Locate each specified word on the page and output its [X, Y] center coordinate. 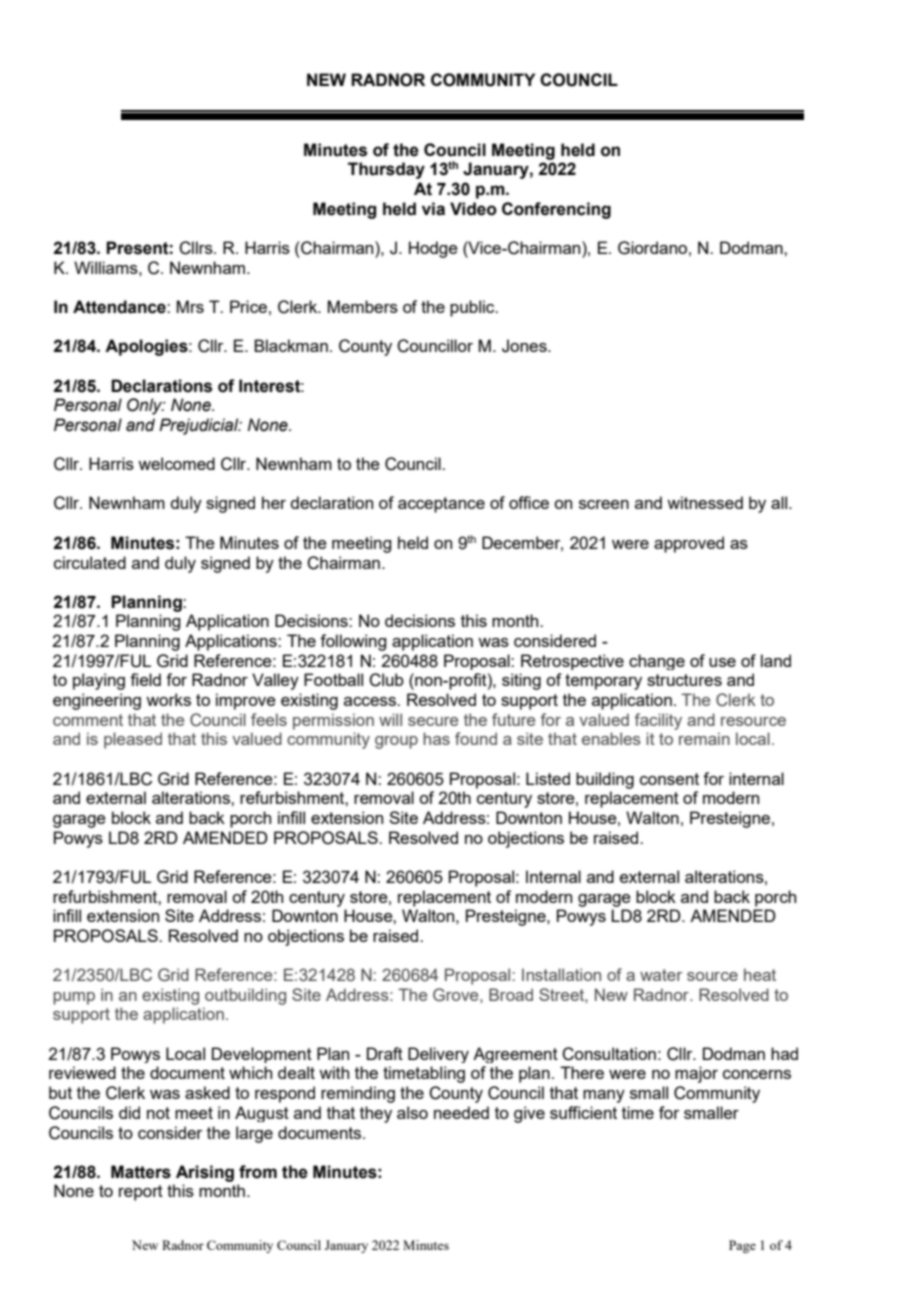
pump [74, 998]
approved [689, 544]
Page [742, 1246]
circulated [90, 562]
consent [669, 779]
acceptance [441, 505]
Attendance [120, 307]
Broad [511, 994]
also [412, 1112]
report [141, 1193]
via [433, 209]
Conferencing [556, 210]
